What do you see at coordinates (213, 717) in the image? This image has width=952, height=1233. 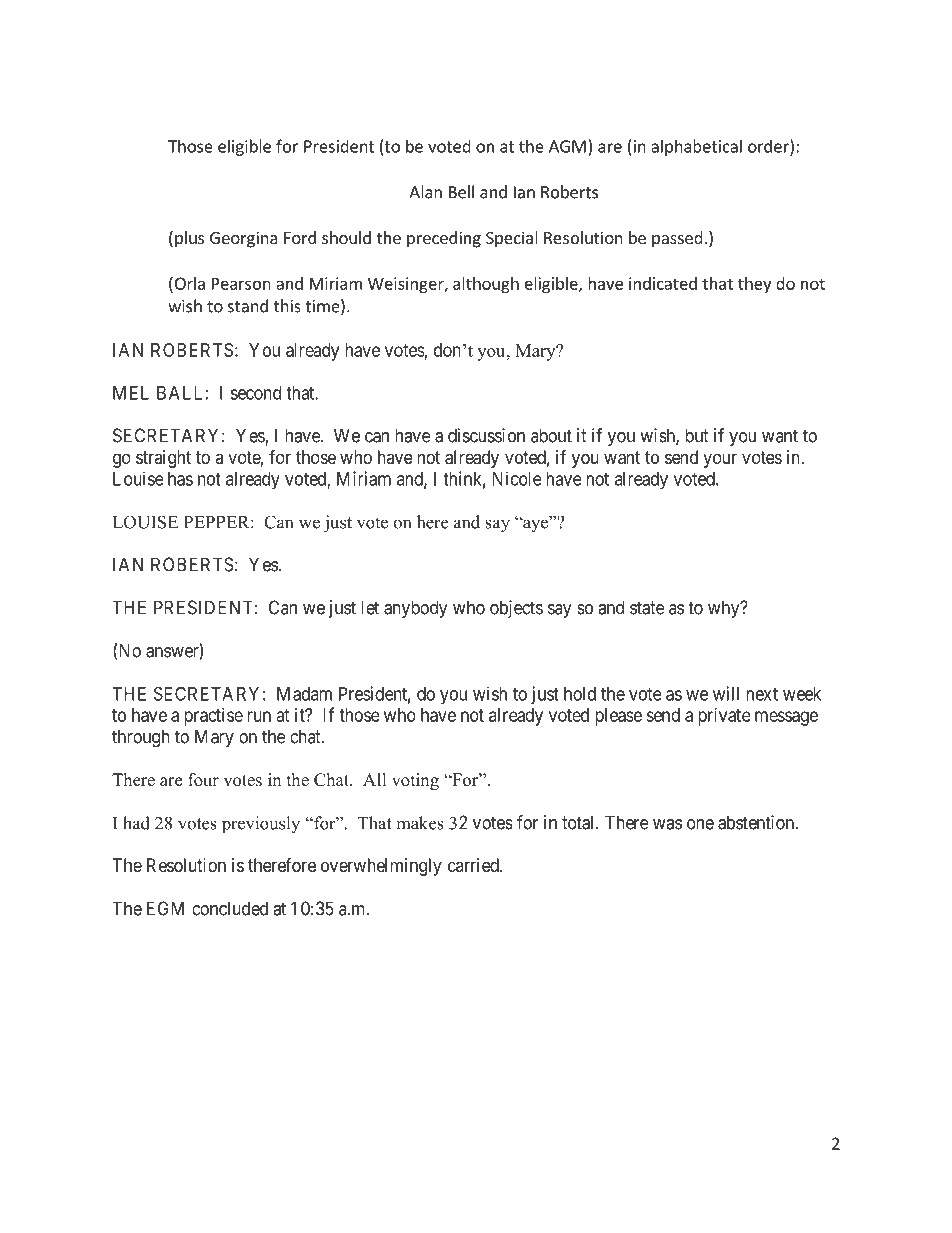 I see `practise` at bounding box center [213, 717].
